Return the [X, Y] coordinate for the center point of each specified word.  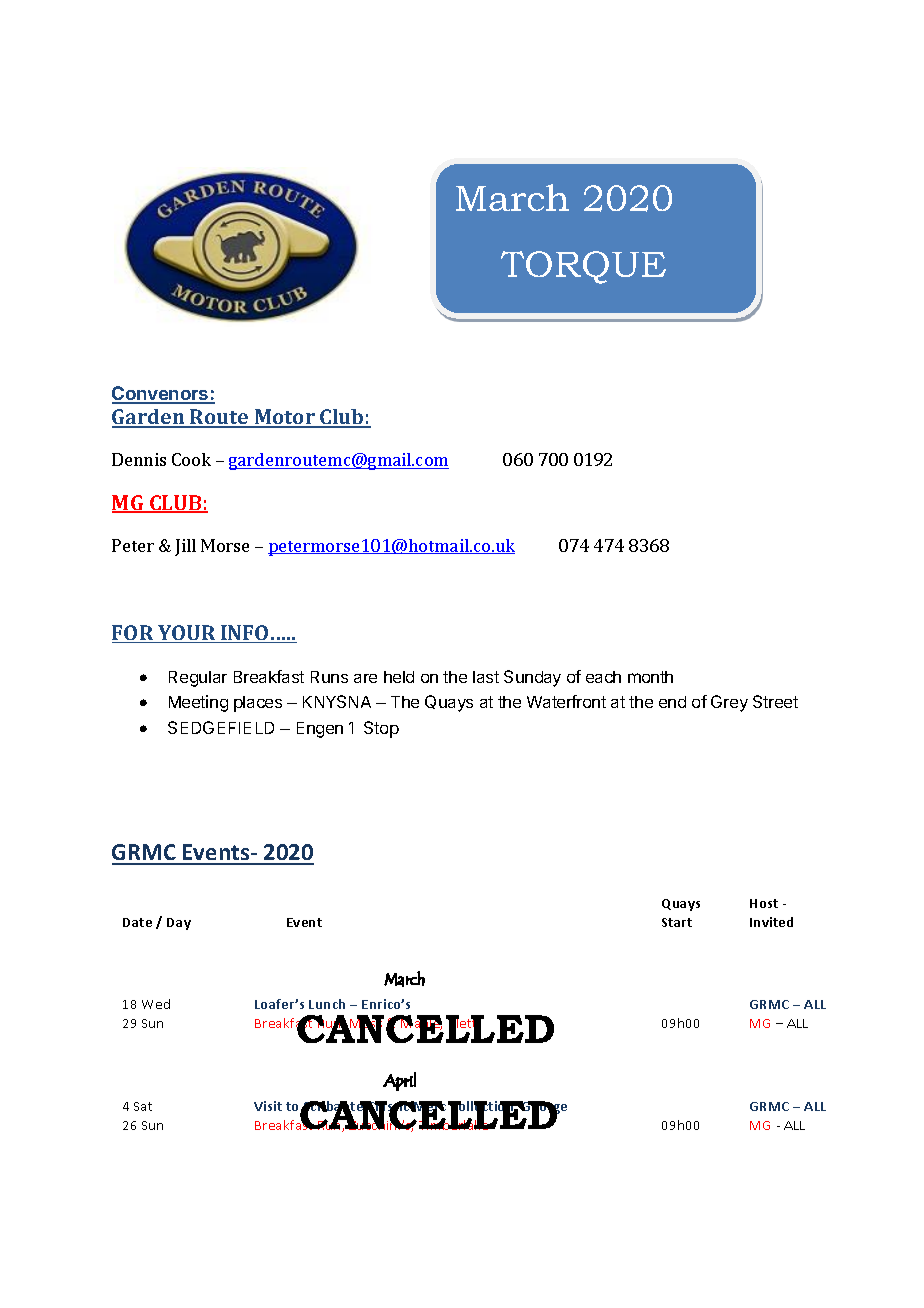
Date [137, 922]
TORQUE [583, 267]
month [650, 677]
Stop [381, 729]
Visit [268, 1106]
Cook [191, 459]
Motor [285, 418]
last [486, 677]
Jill [185, 547]
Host [764, 903]
